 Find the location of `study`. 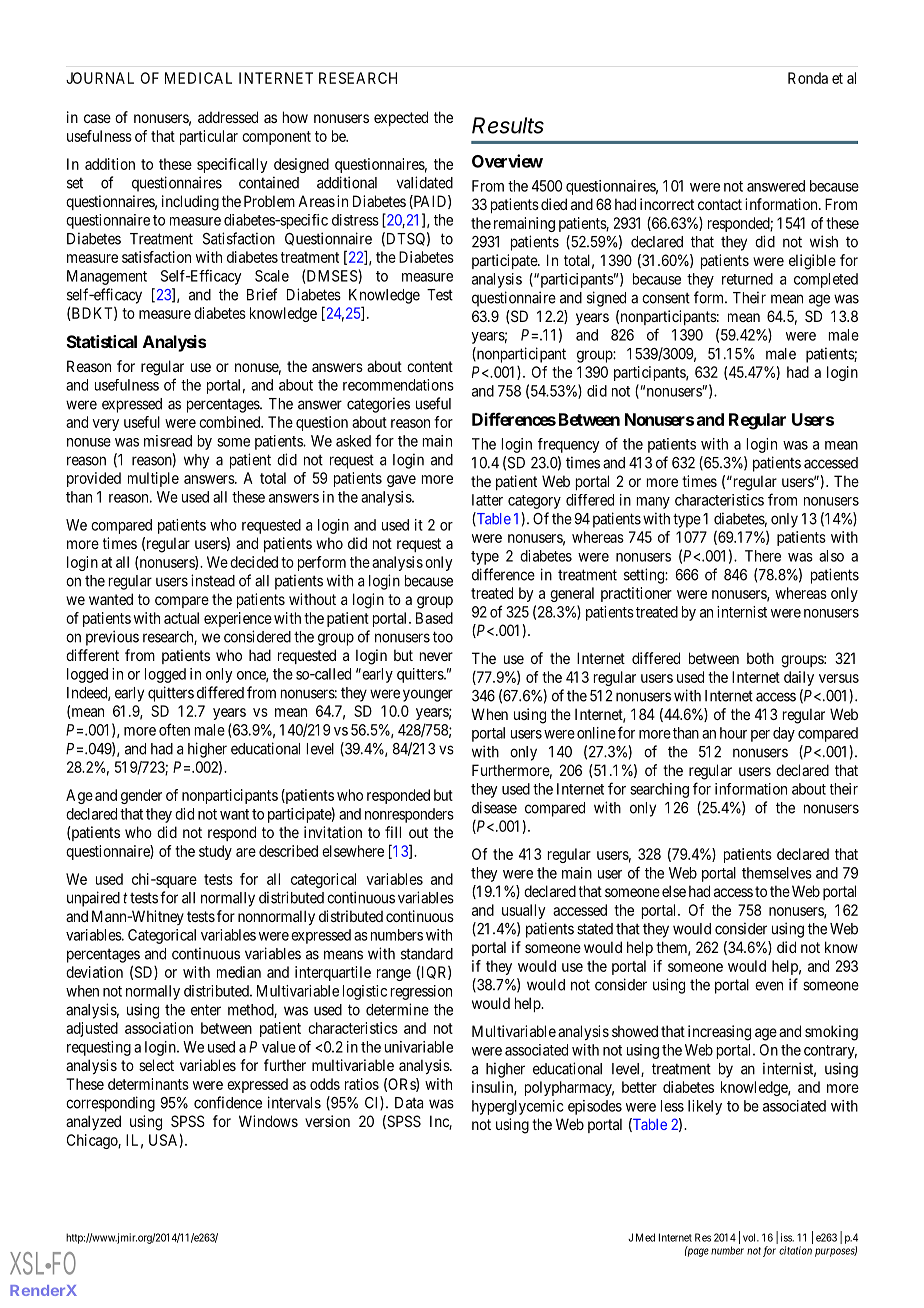

study is located at coordinates (215, 852).
